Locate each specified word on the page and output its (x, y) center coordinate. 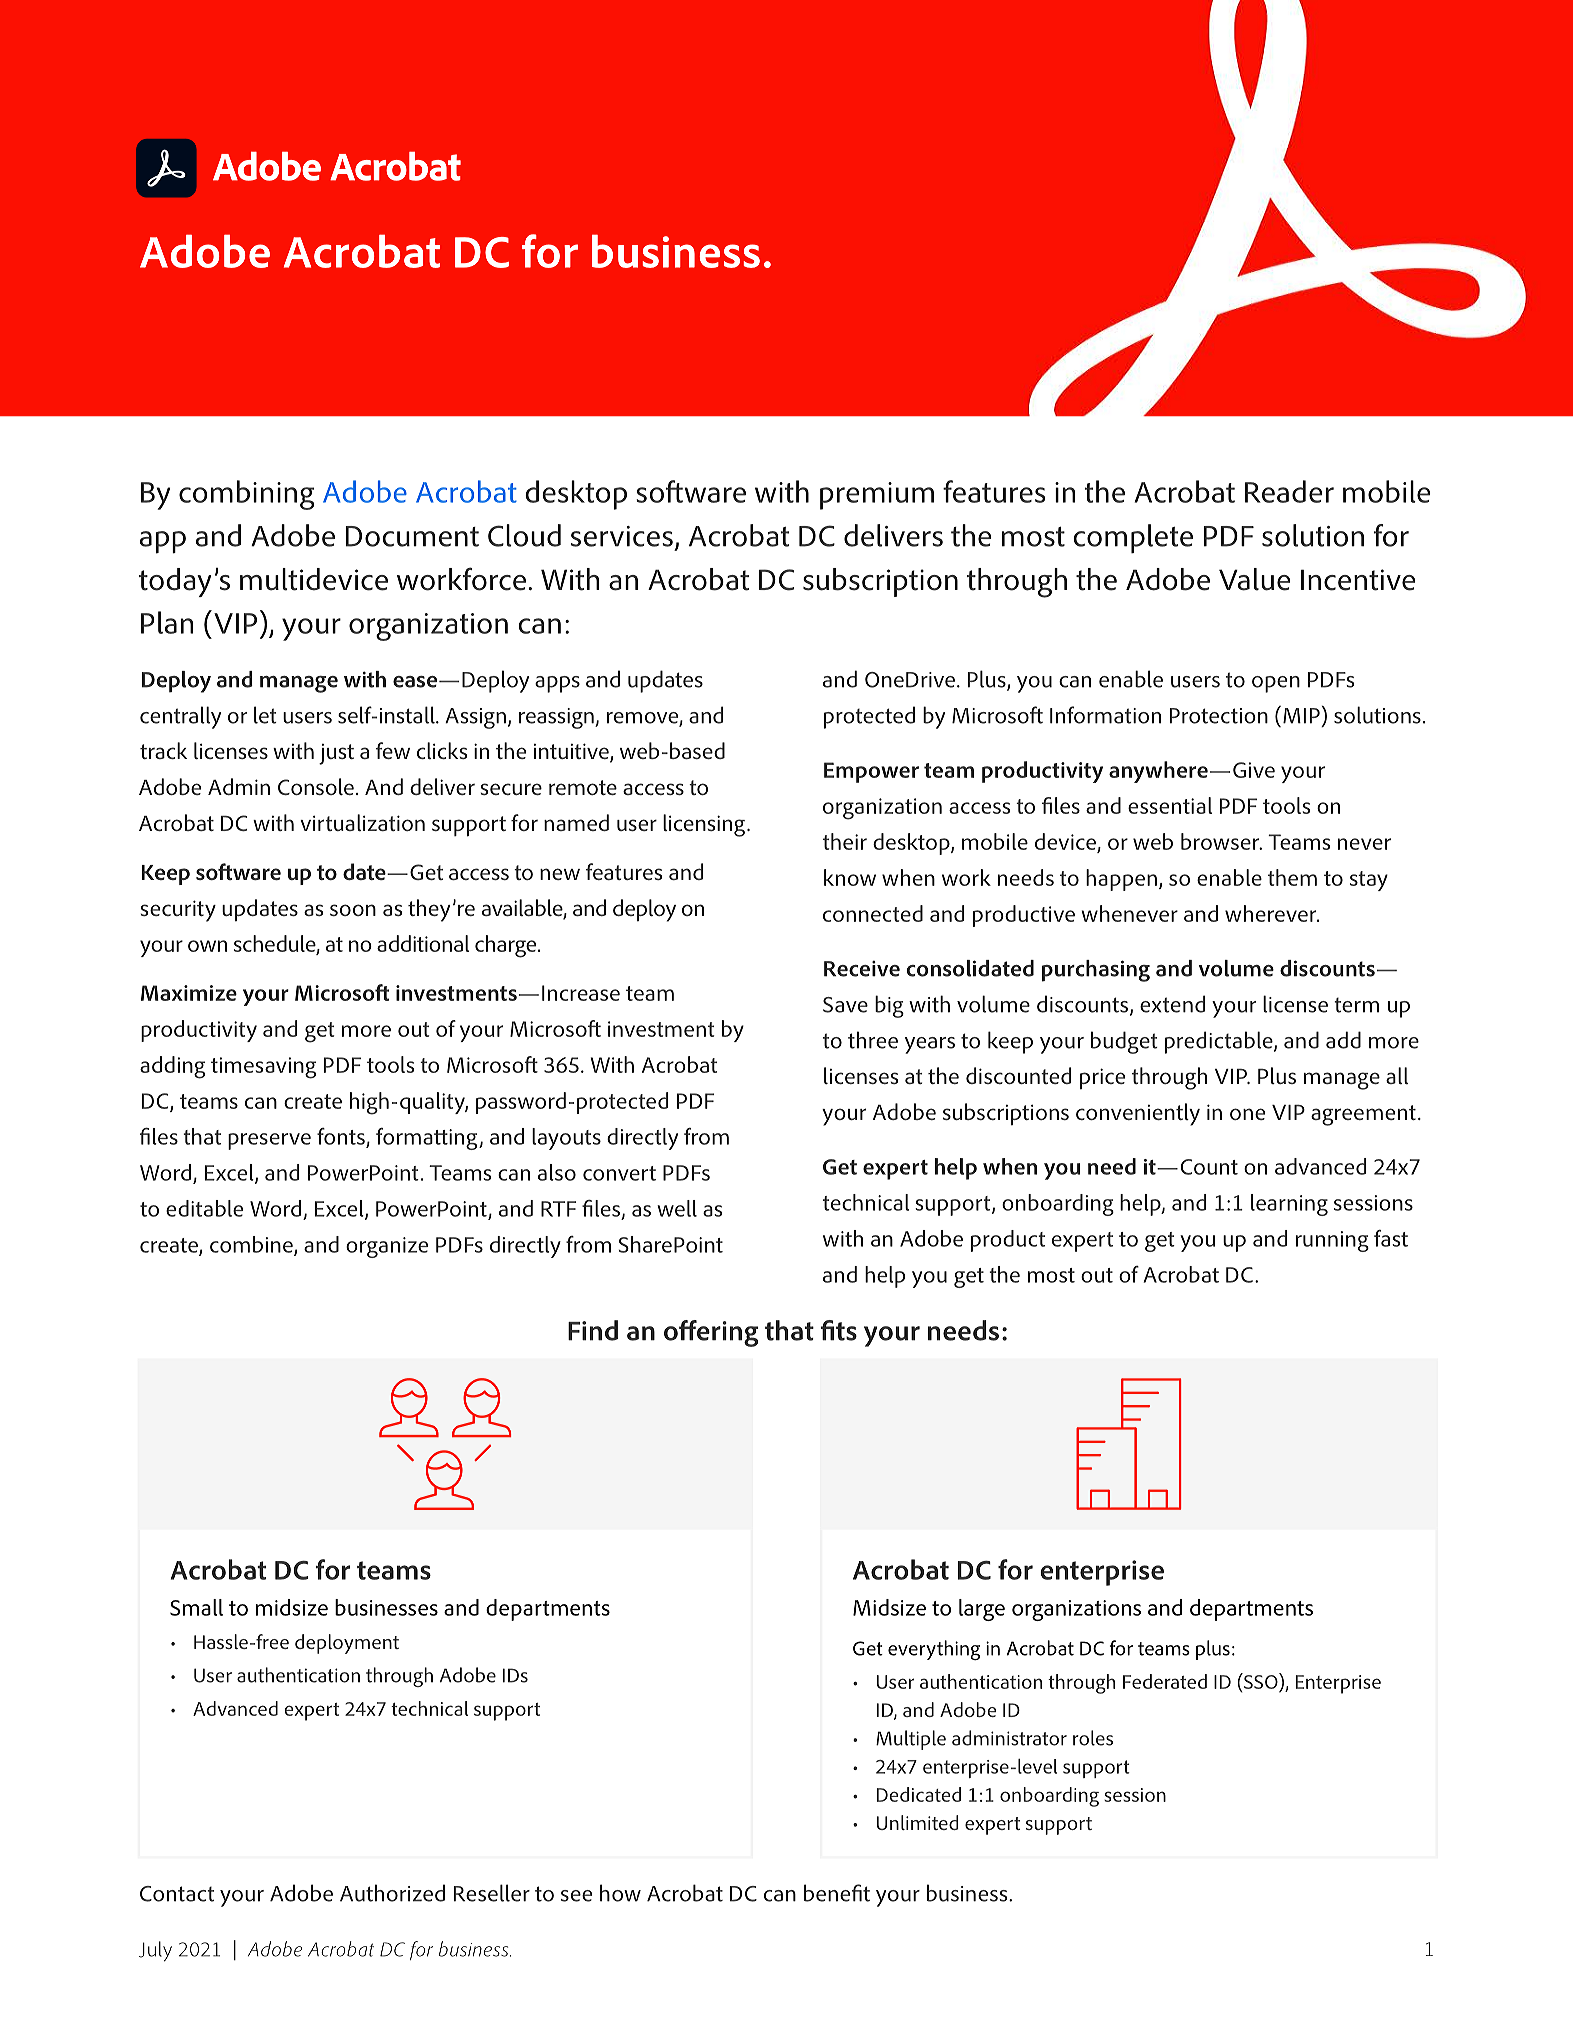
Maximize (189, 993)
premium (877, 496)
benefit (837, 1893)
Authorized (392, 1893)
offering (711, 1333)
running (1332, 1241)
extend (1172, 1004)
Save (845, 1005)
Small (196, 1607)
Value (1255, 579)
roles (1093, 1738)
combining (246, 495)
